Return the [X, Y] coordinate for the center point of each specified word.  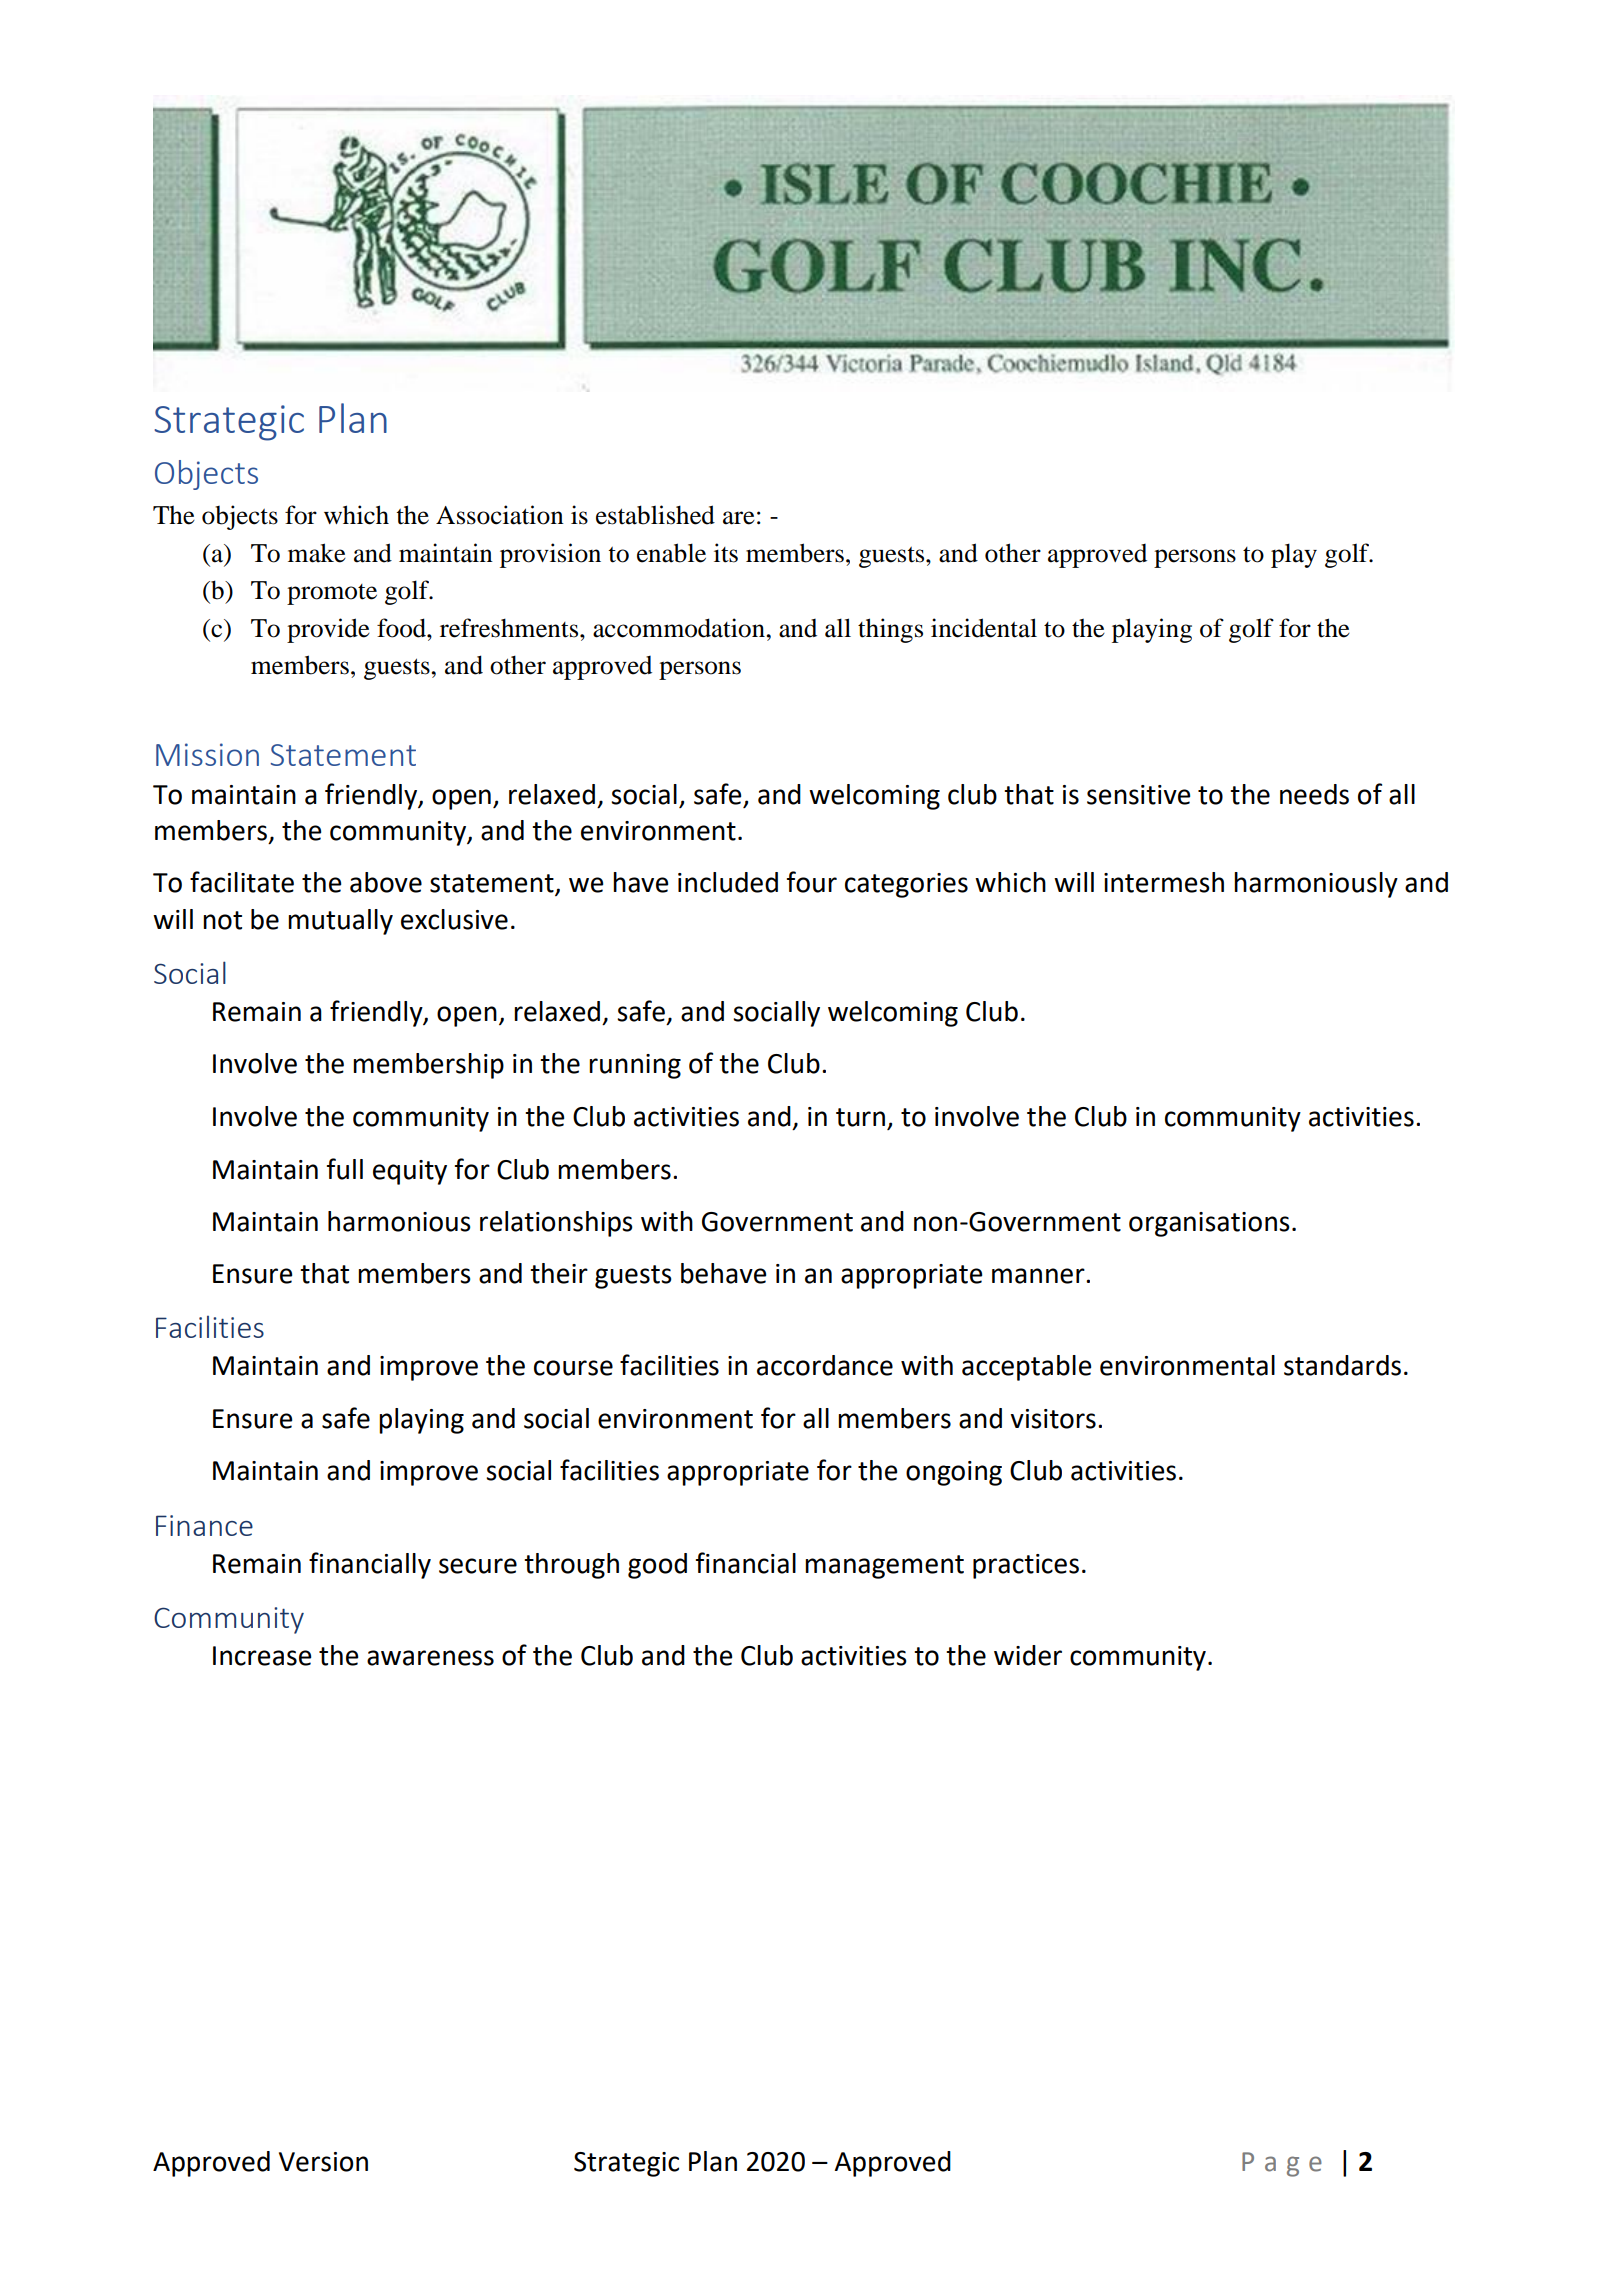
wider [1028, 1655]
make [317, 553]
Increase [262, 1656]
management [884, 1567]
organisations [1209, 1224]
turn [860, 1117]
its [726, 553]
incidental [984, 628]
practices [1026, 1566]
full [345, 1169]
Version [323, 2162]
